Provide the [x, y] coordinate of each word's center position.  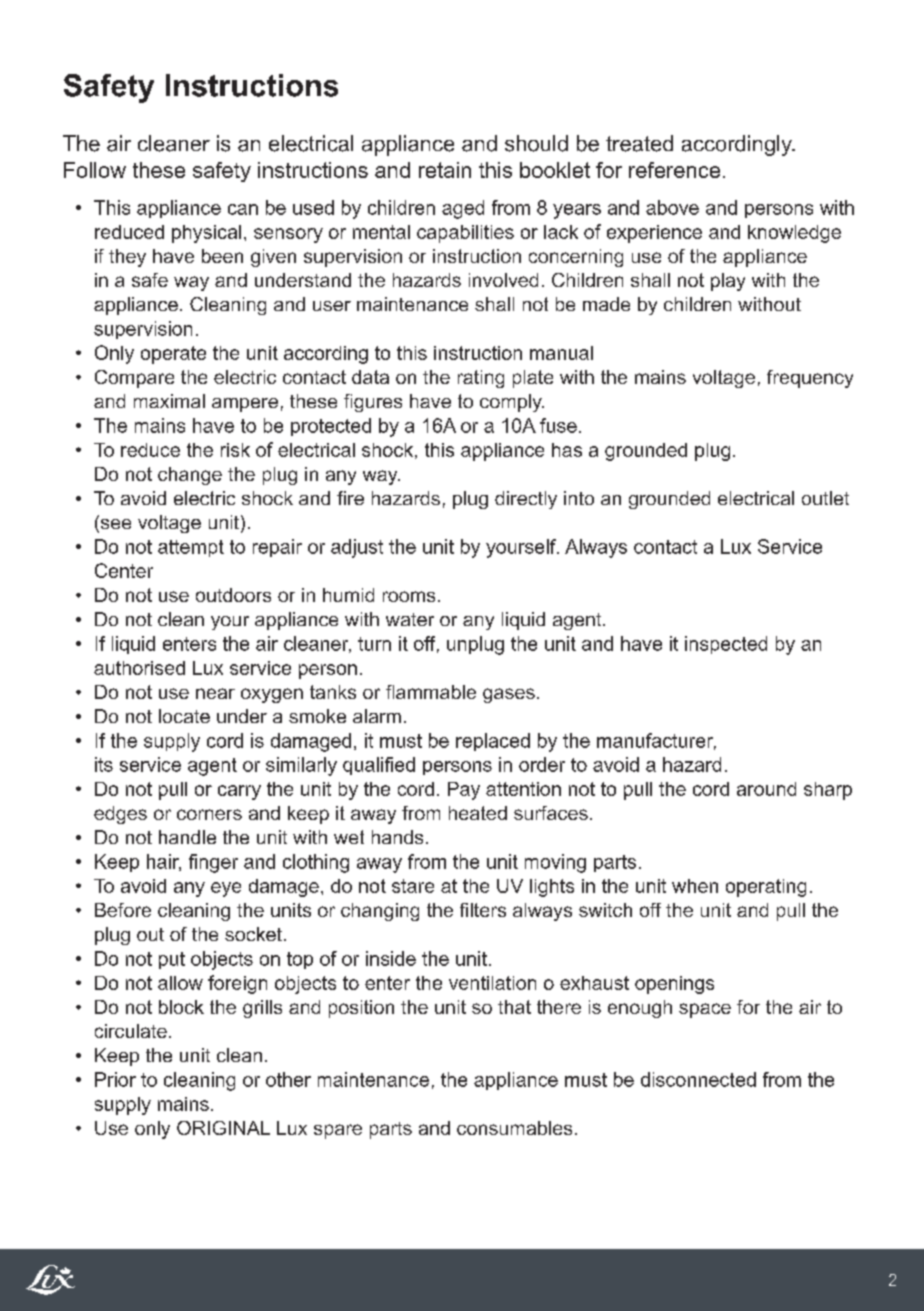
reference [674, 170]
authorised [139, 668]
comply [512, 403]
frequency [810, 379]
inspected [726, 645]
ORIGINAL [223, 1128]
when [695, 886]
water [410, 619]
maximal [169, 401]
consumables [514, 1128]
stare [413, 886]
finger [213, 863]
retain [445, 170]
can [243, 209]
